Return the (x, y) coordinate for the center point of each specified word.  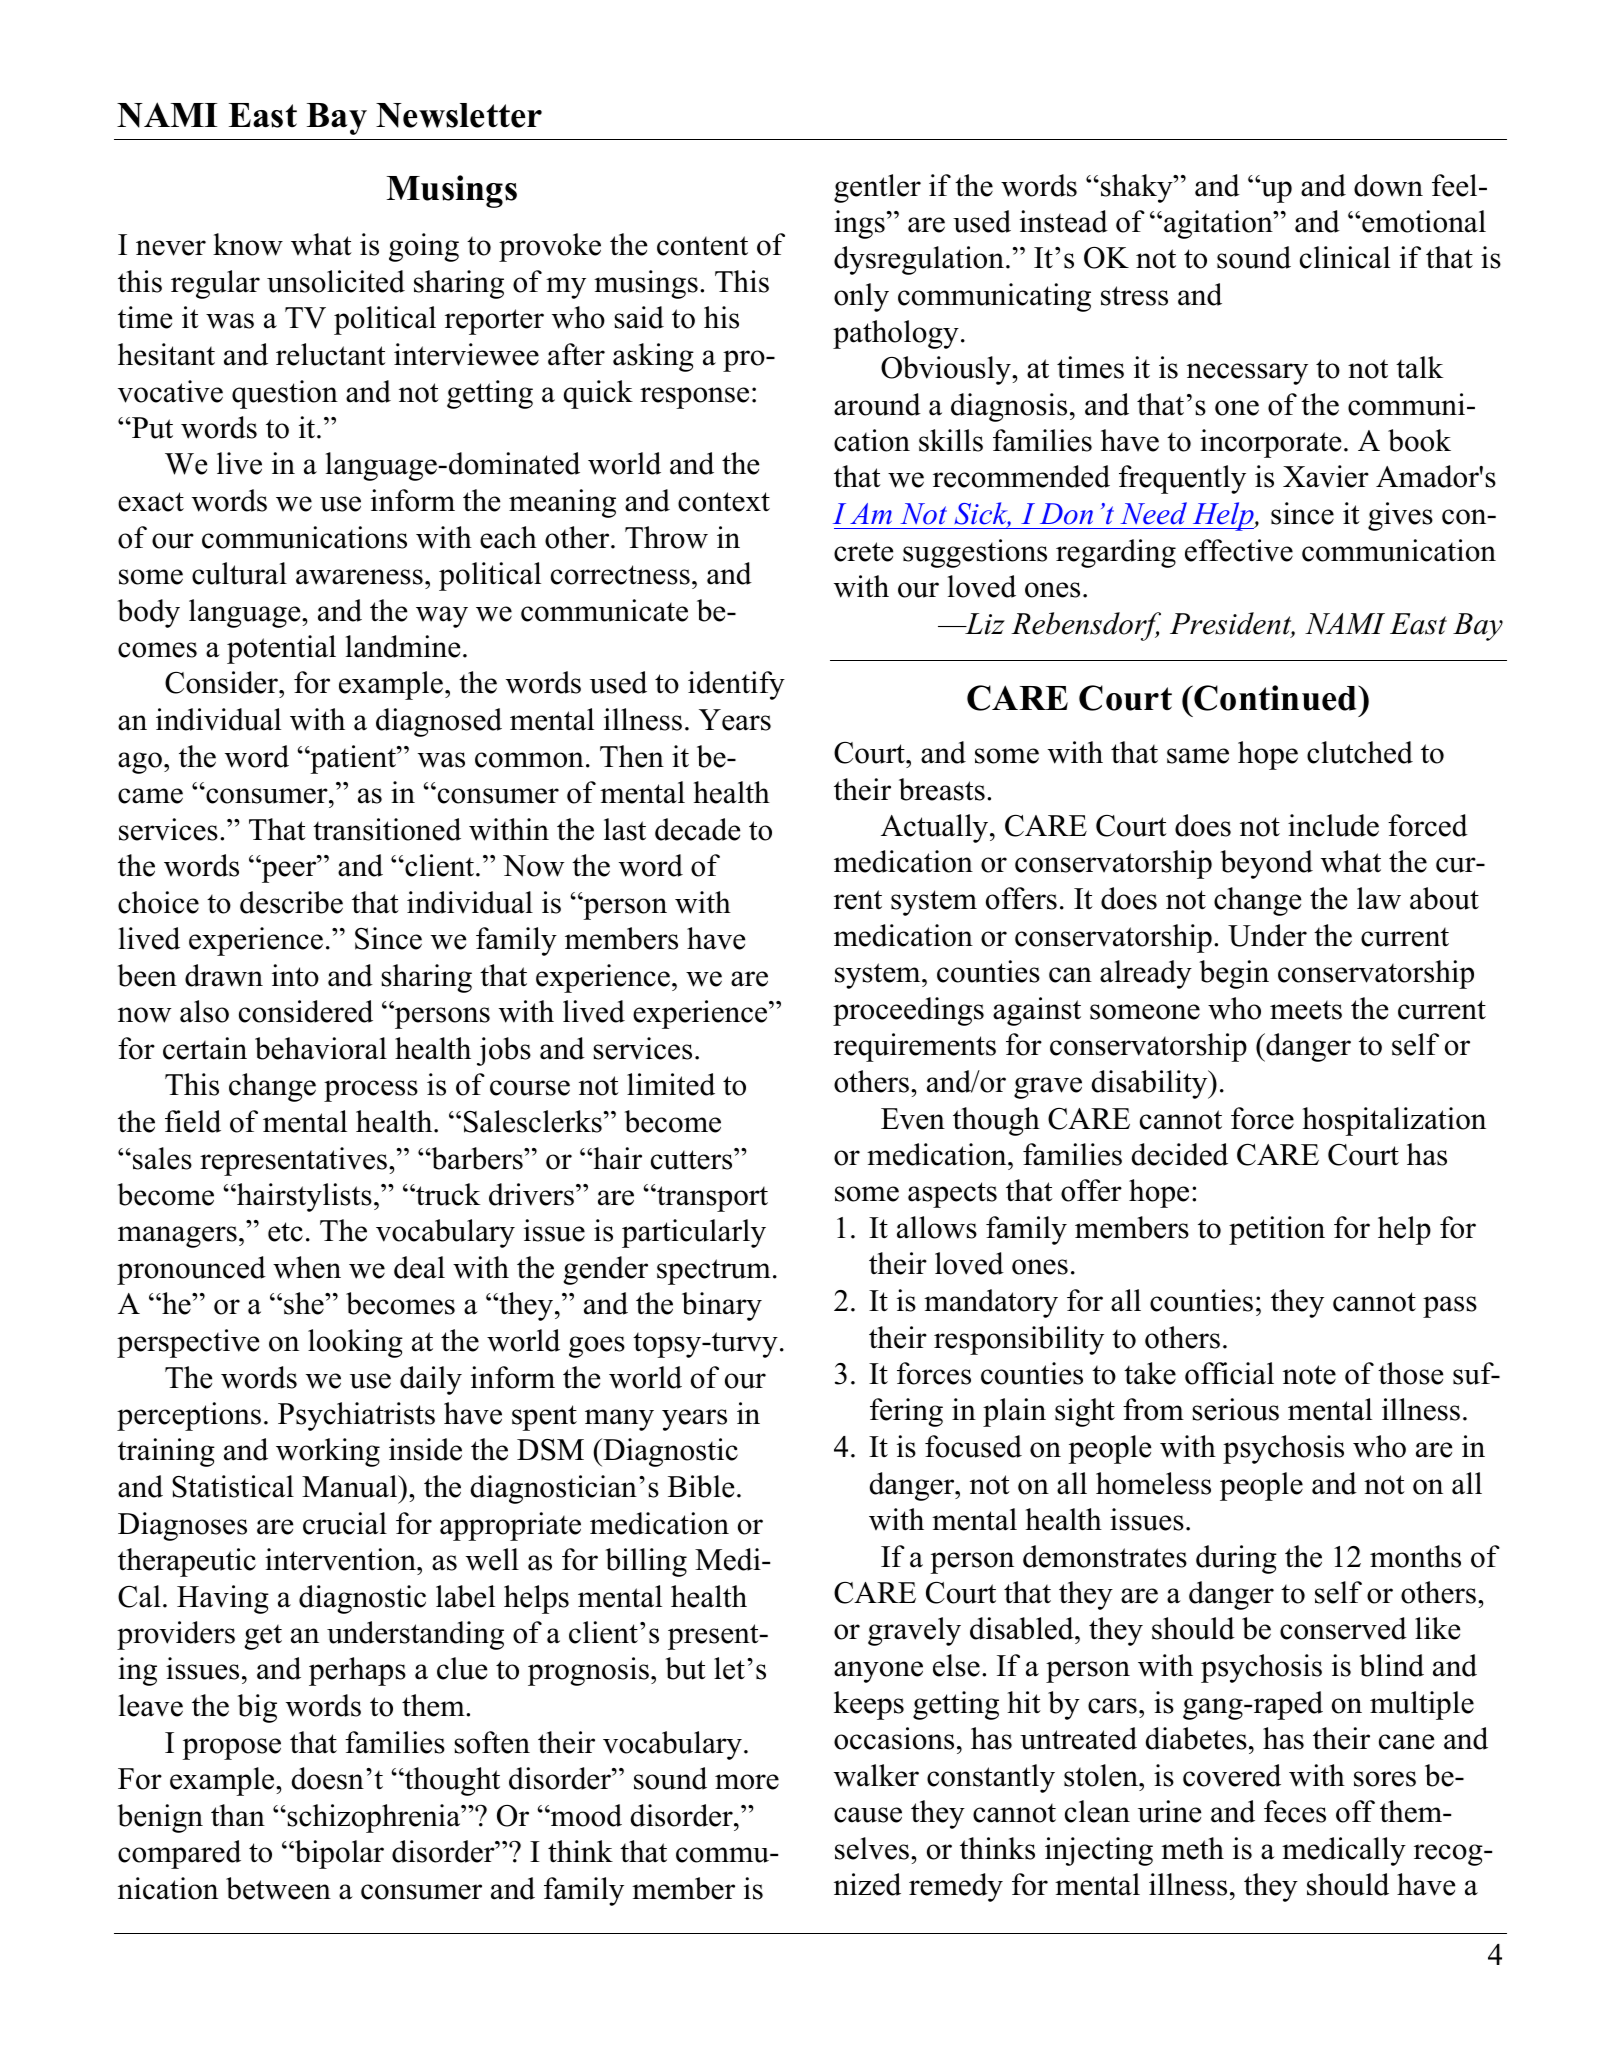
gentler (877, 188)
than (238, 1815)
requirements (915, 1047)
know (248, 244)
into (295, 975)
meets (1306, 1010)
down (1388, 185)
